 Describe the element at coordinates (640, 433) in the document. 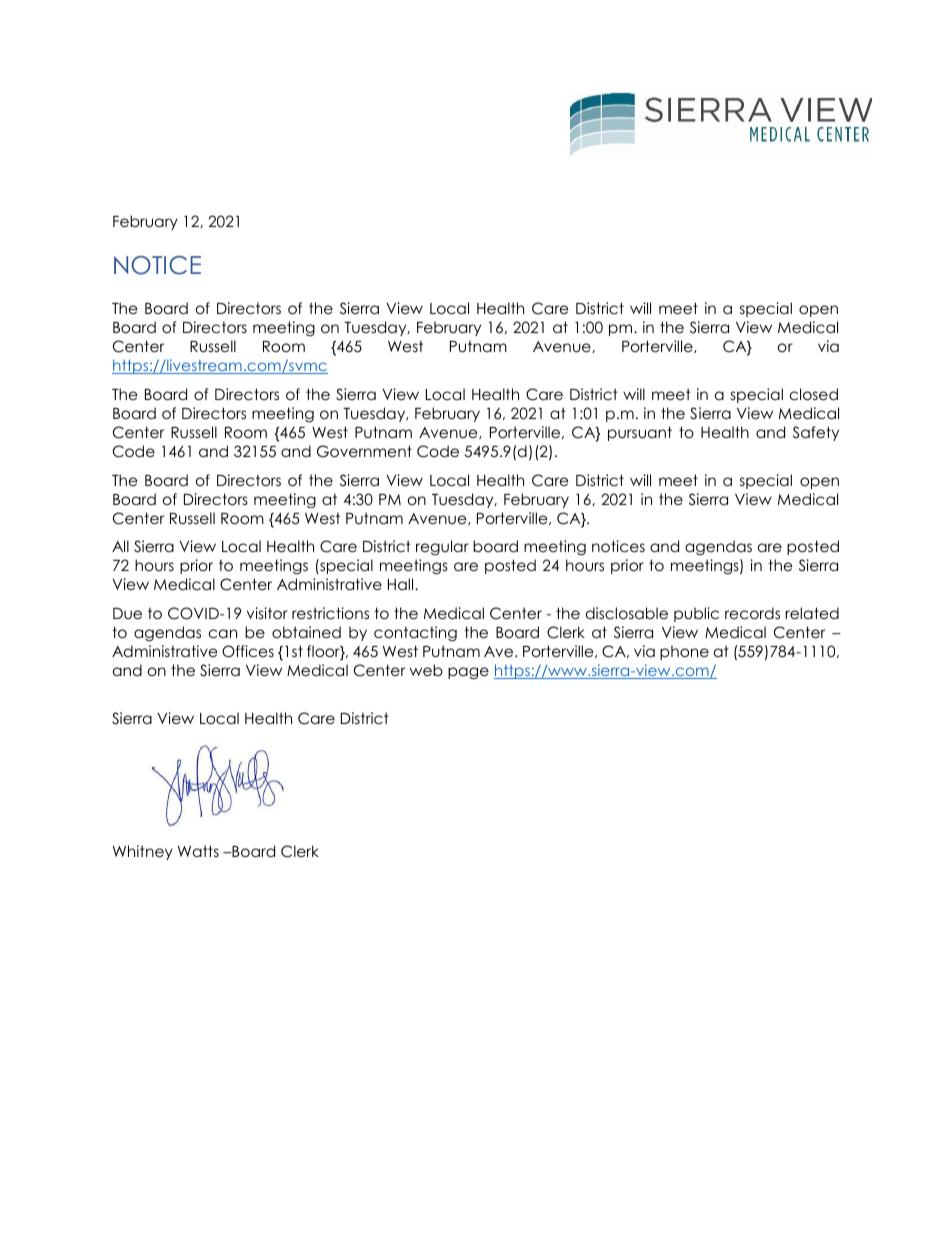

I see `pursuant` at that location.
